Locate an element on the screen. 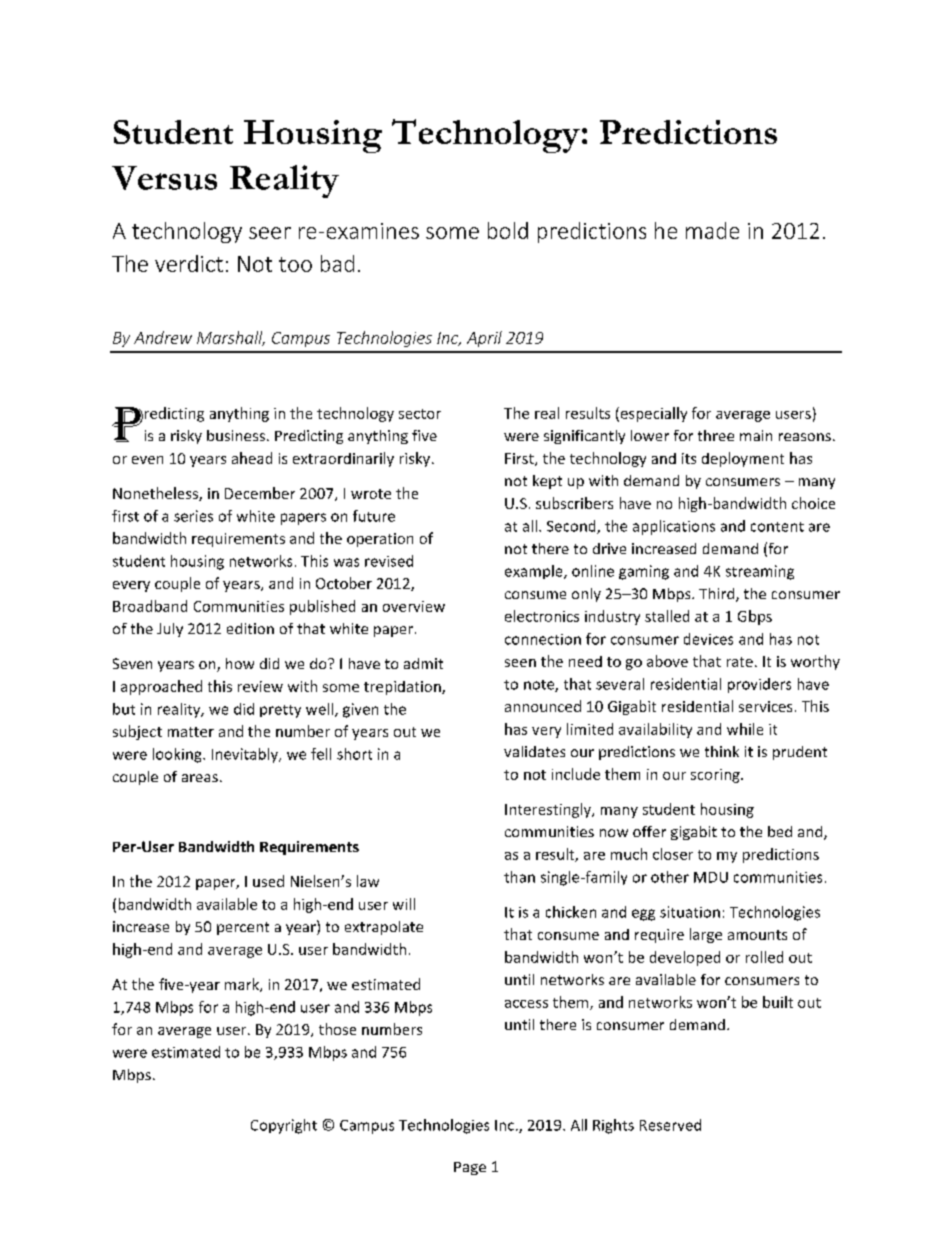  Versus is located at coordinates (164, 178).
